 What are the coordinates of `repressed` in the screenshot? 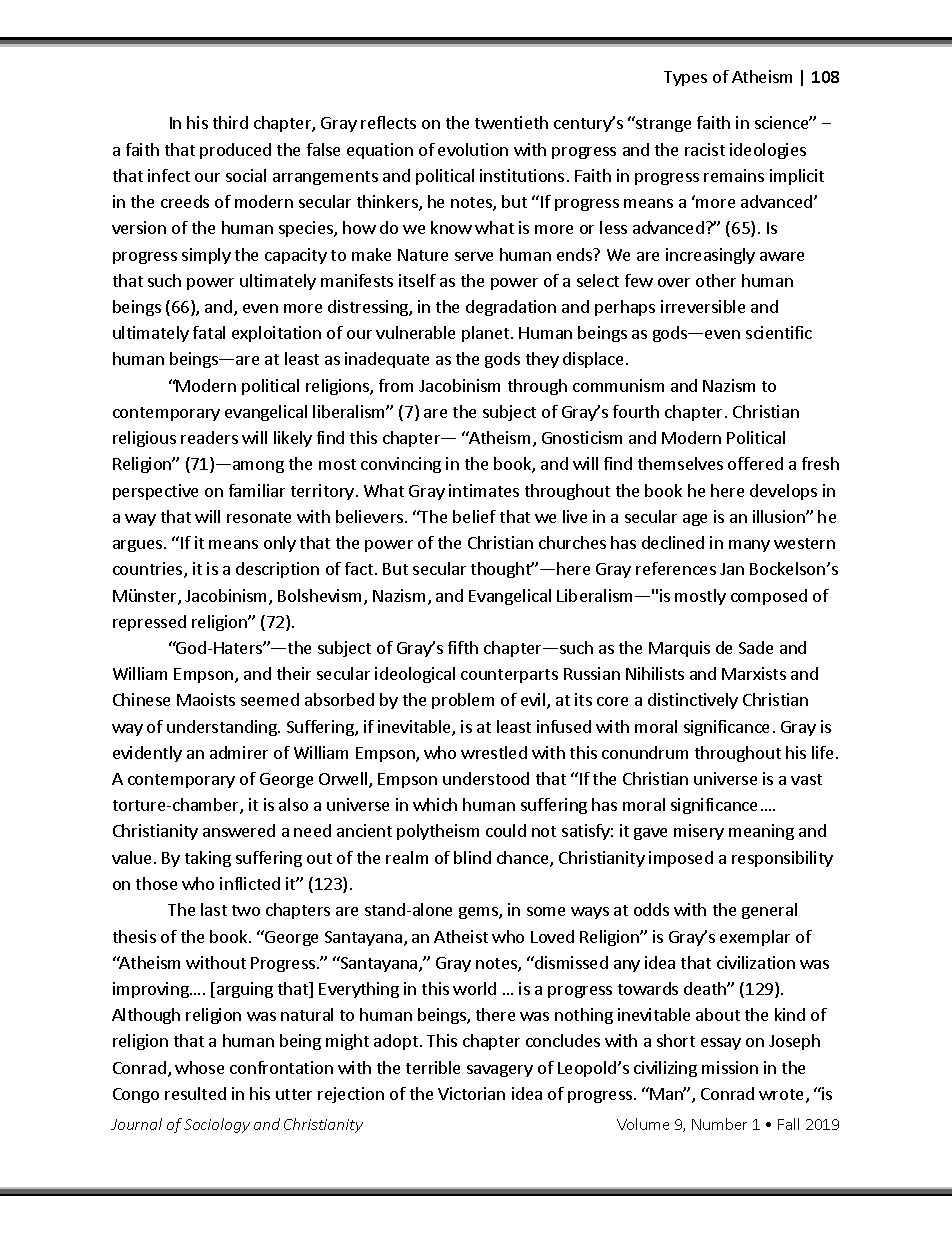 It's located at (149, 623).
